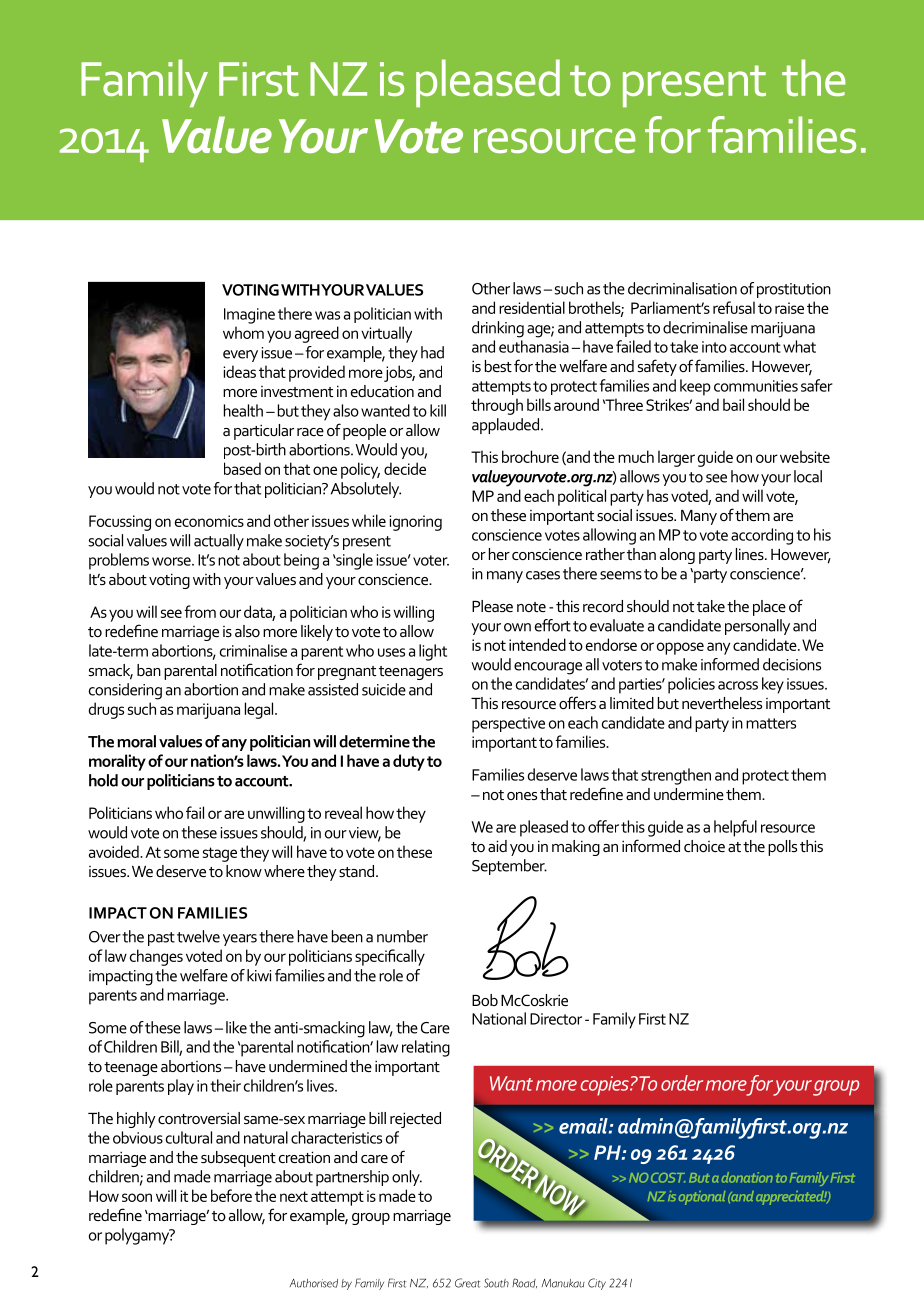  I want to click on refusal, so click(734, 307).
